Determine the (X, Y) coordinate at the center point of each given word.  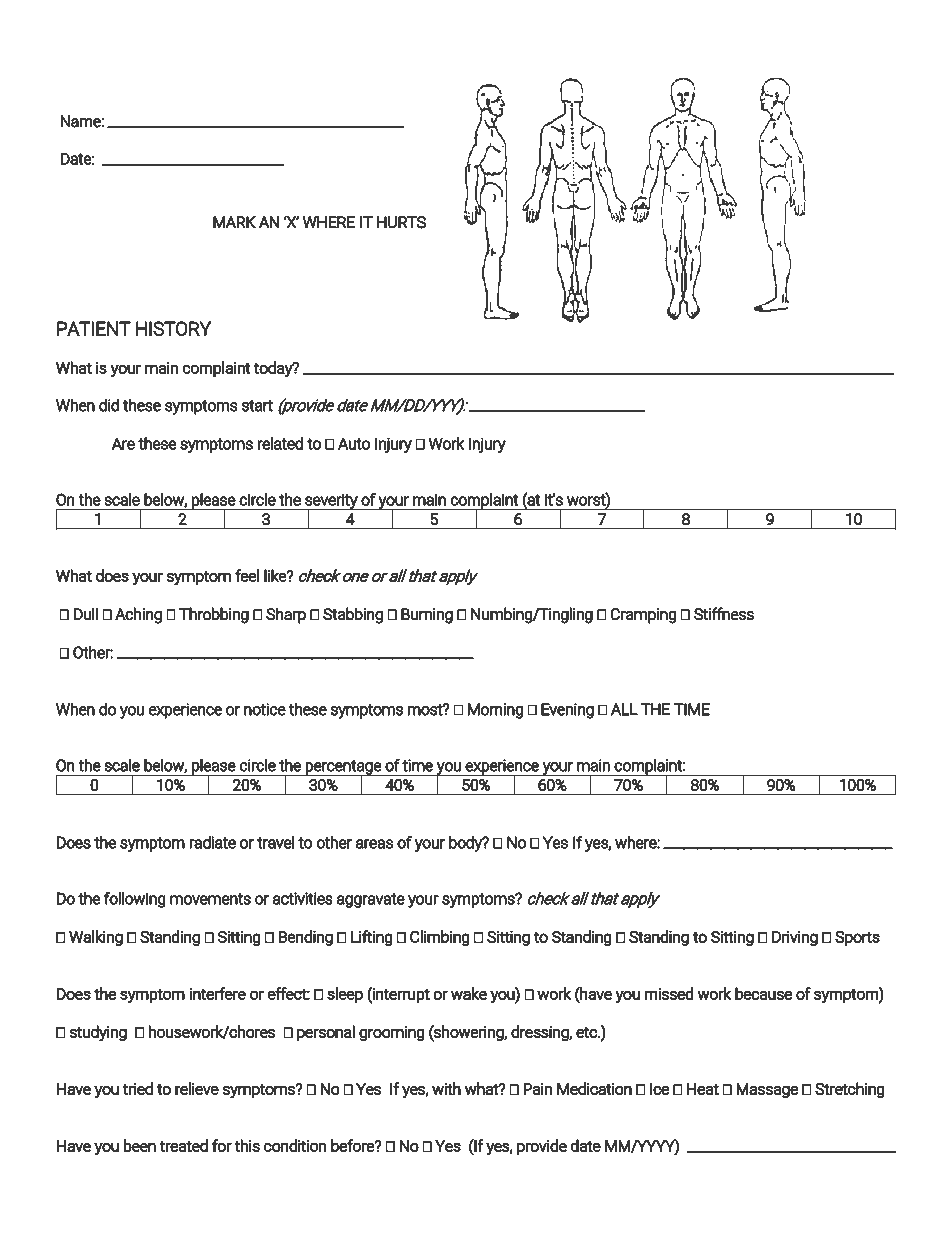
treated (183, 1145)
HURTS (401, 222)
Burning (427, 616)
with (446, 1088)
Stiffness (724, 614)
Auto (354, 443)
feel (247, 575)
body (466, 844)
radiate (212, 842)
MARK (234, 222)
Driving (795, 938)
